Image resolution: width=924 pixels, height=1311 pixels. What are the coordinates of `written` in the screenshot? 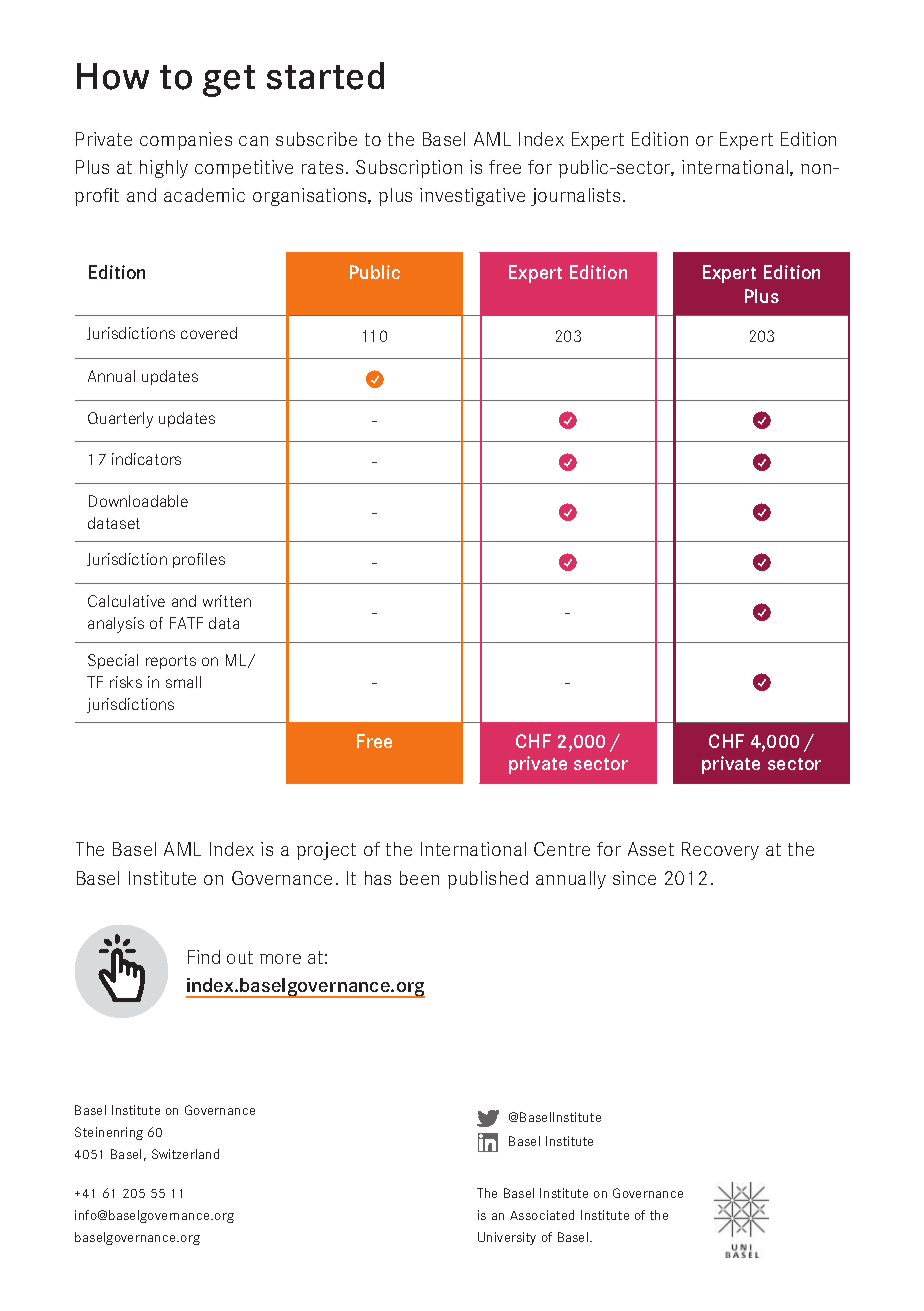 It's located at (227, 601).
